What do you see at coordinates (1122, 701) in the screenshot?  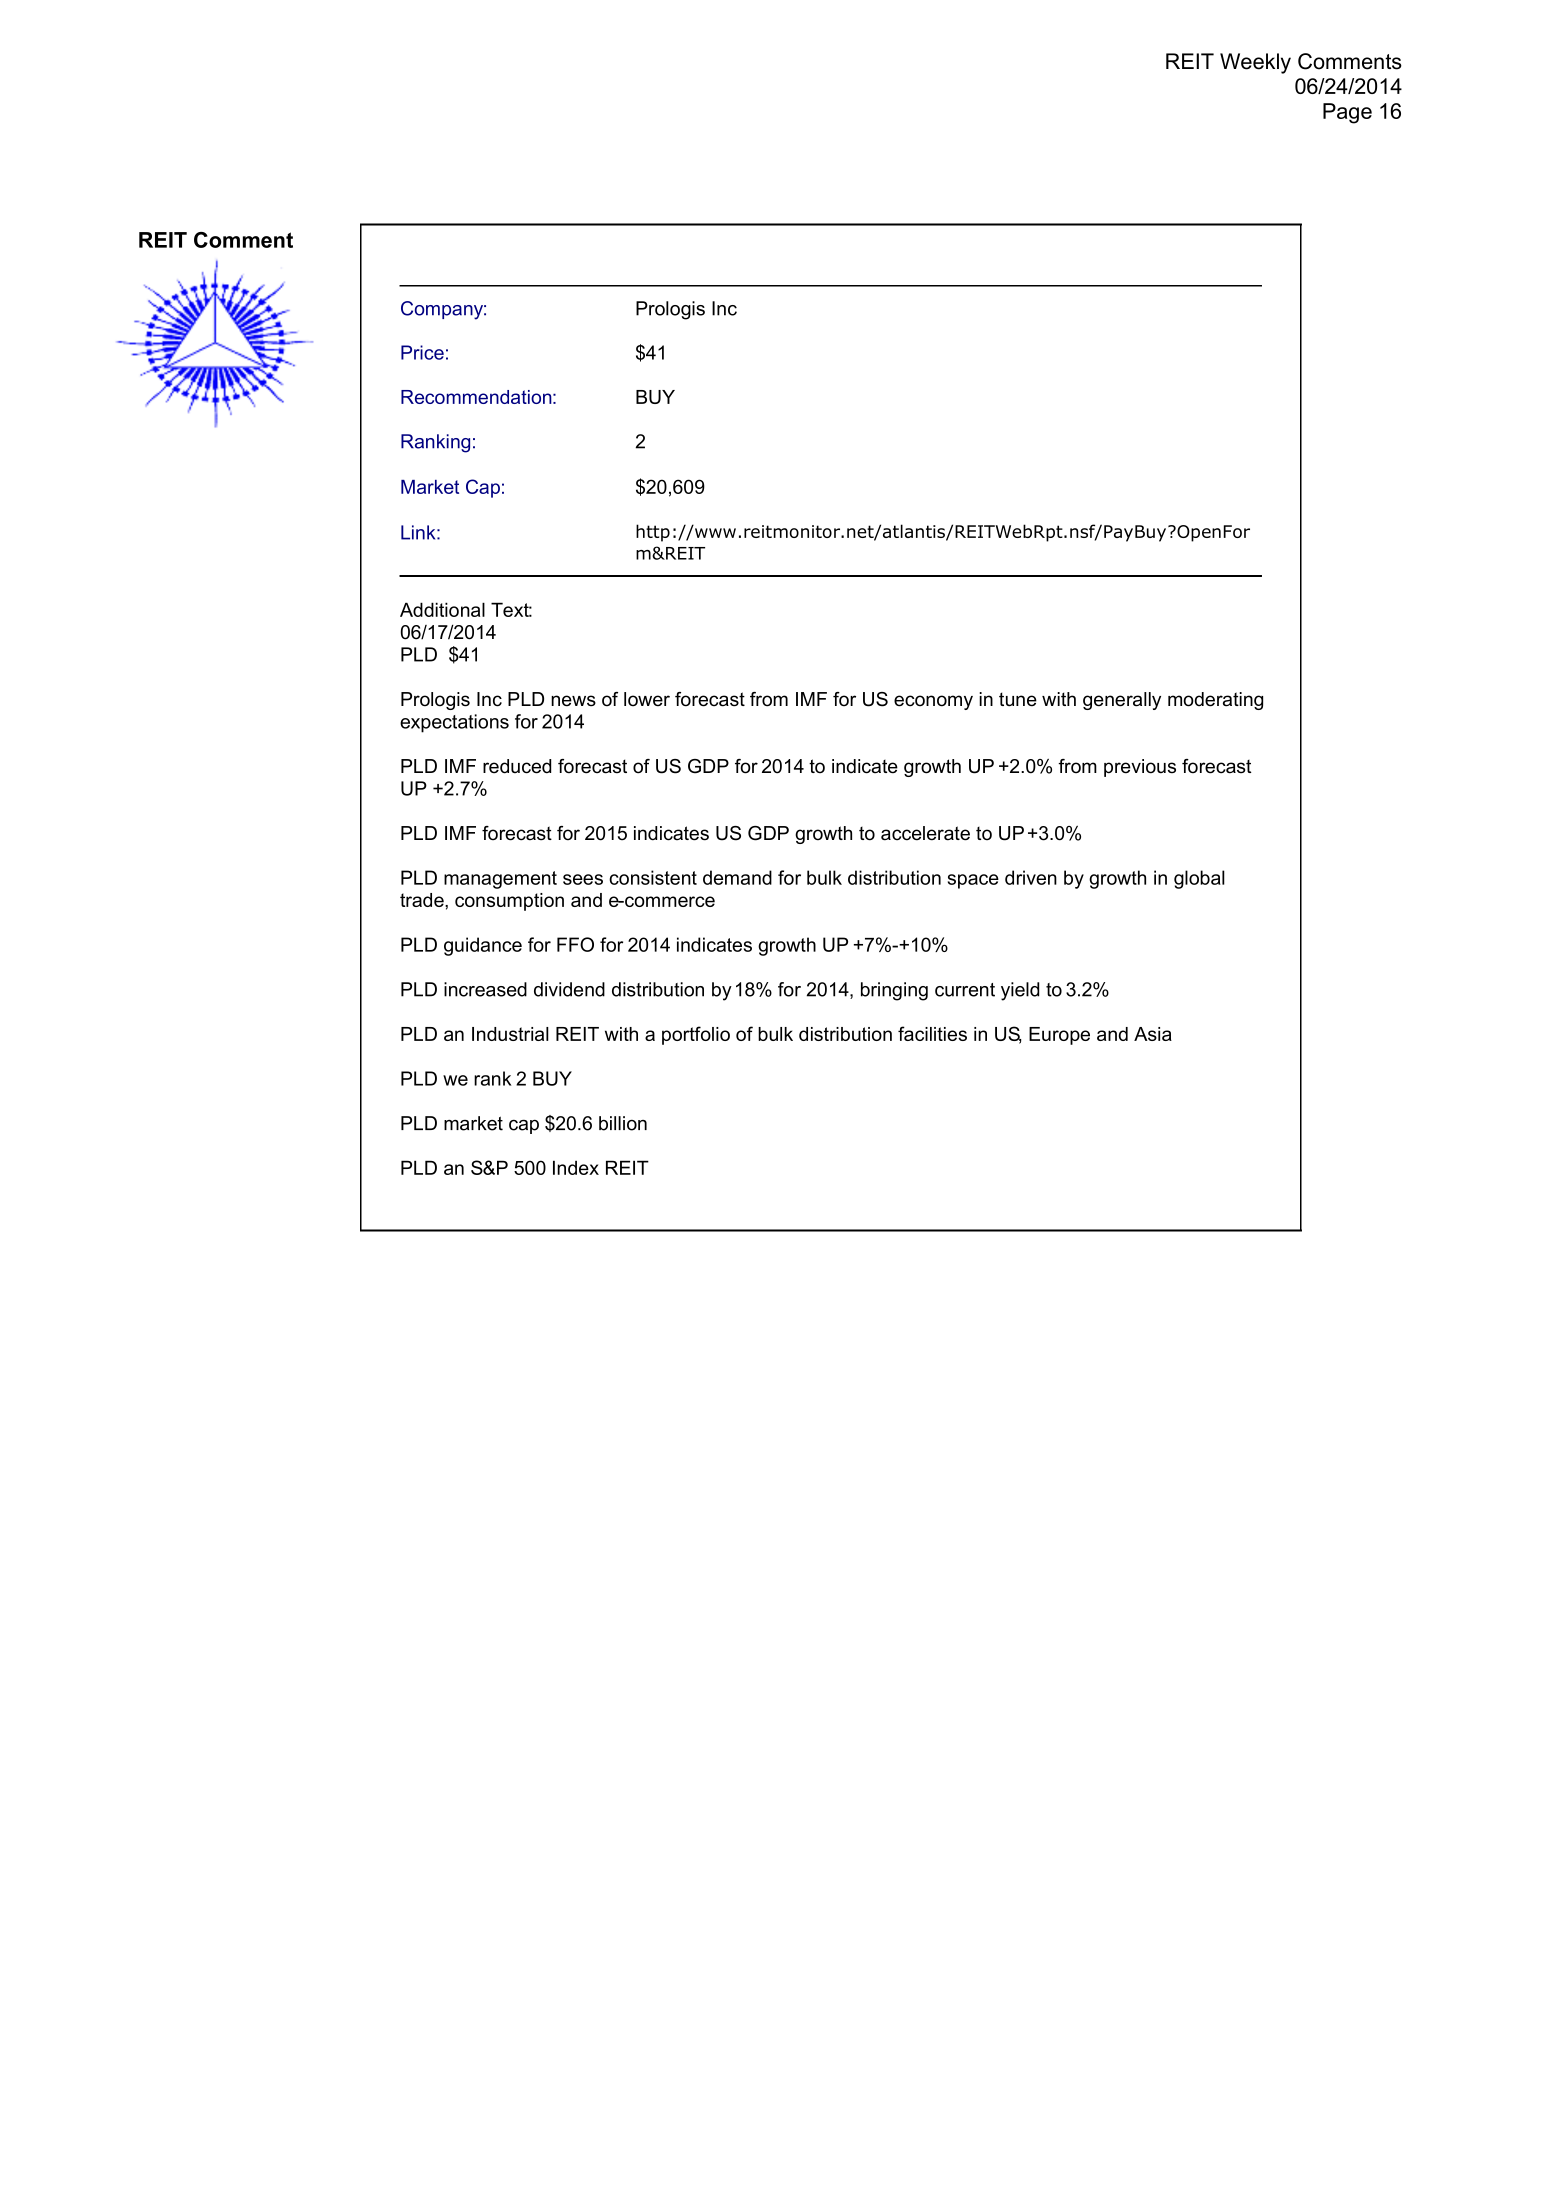 I see `generally` at bounding box center [1122, 701].
